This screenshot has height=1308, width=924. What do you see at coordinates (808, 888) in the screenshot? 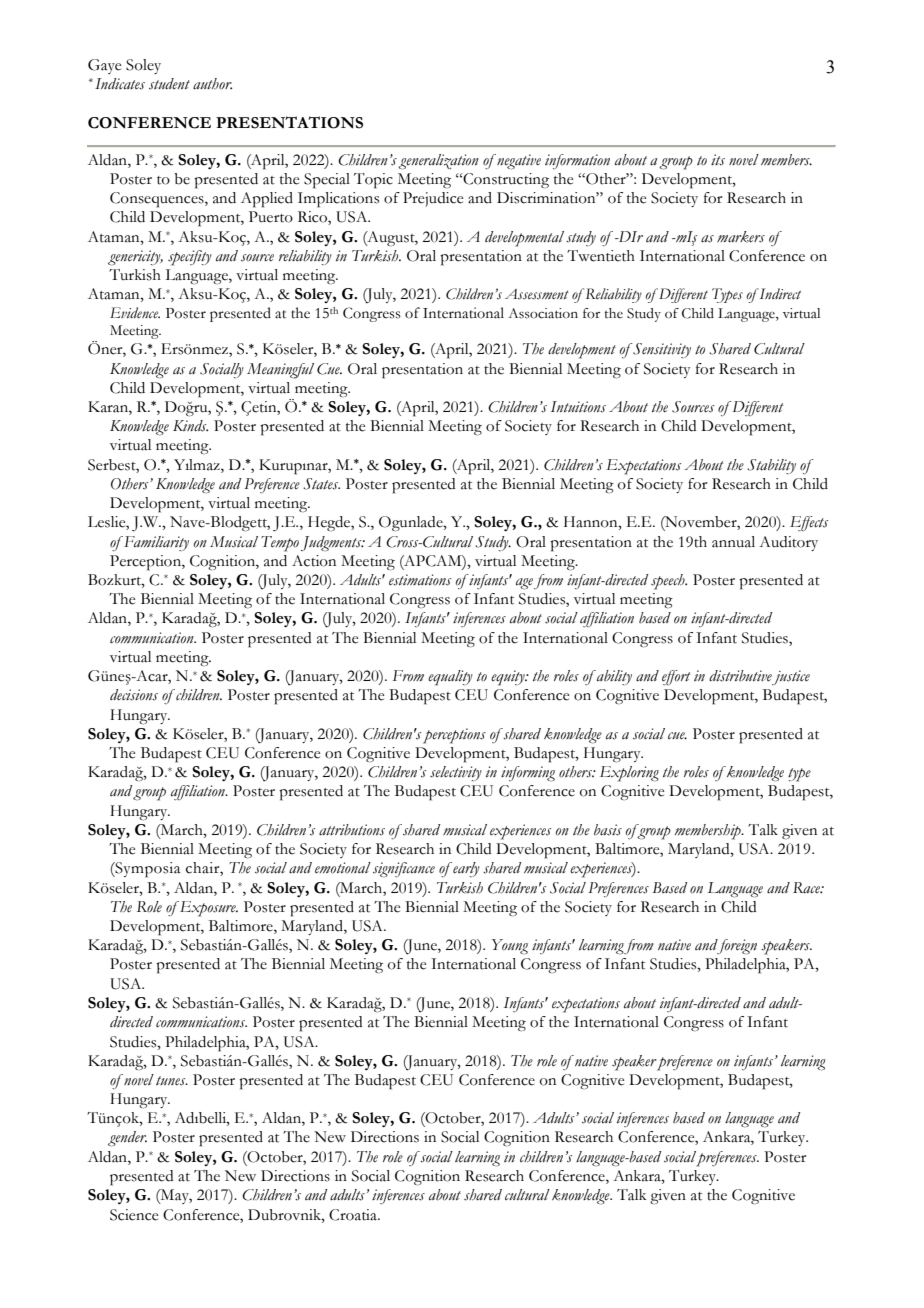
I see `Race` at bounding box center [808, 888].
